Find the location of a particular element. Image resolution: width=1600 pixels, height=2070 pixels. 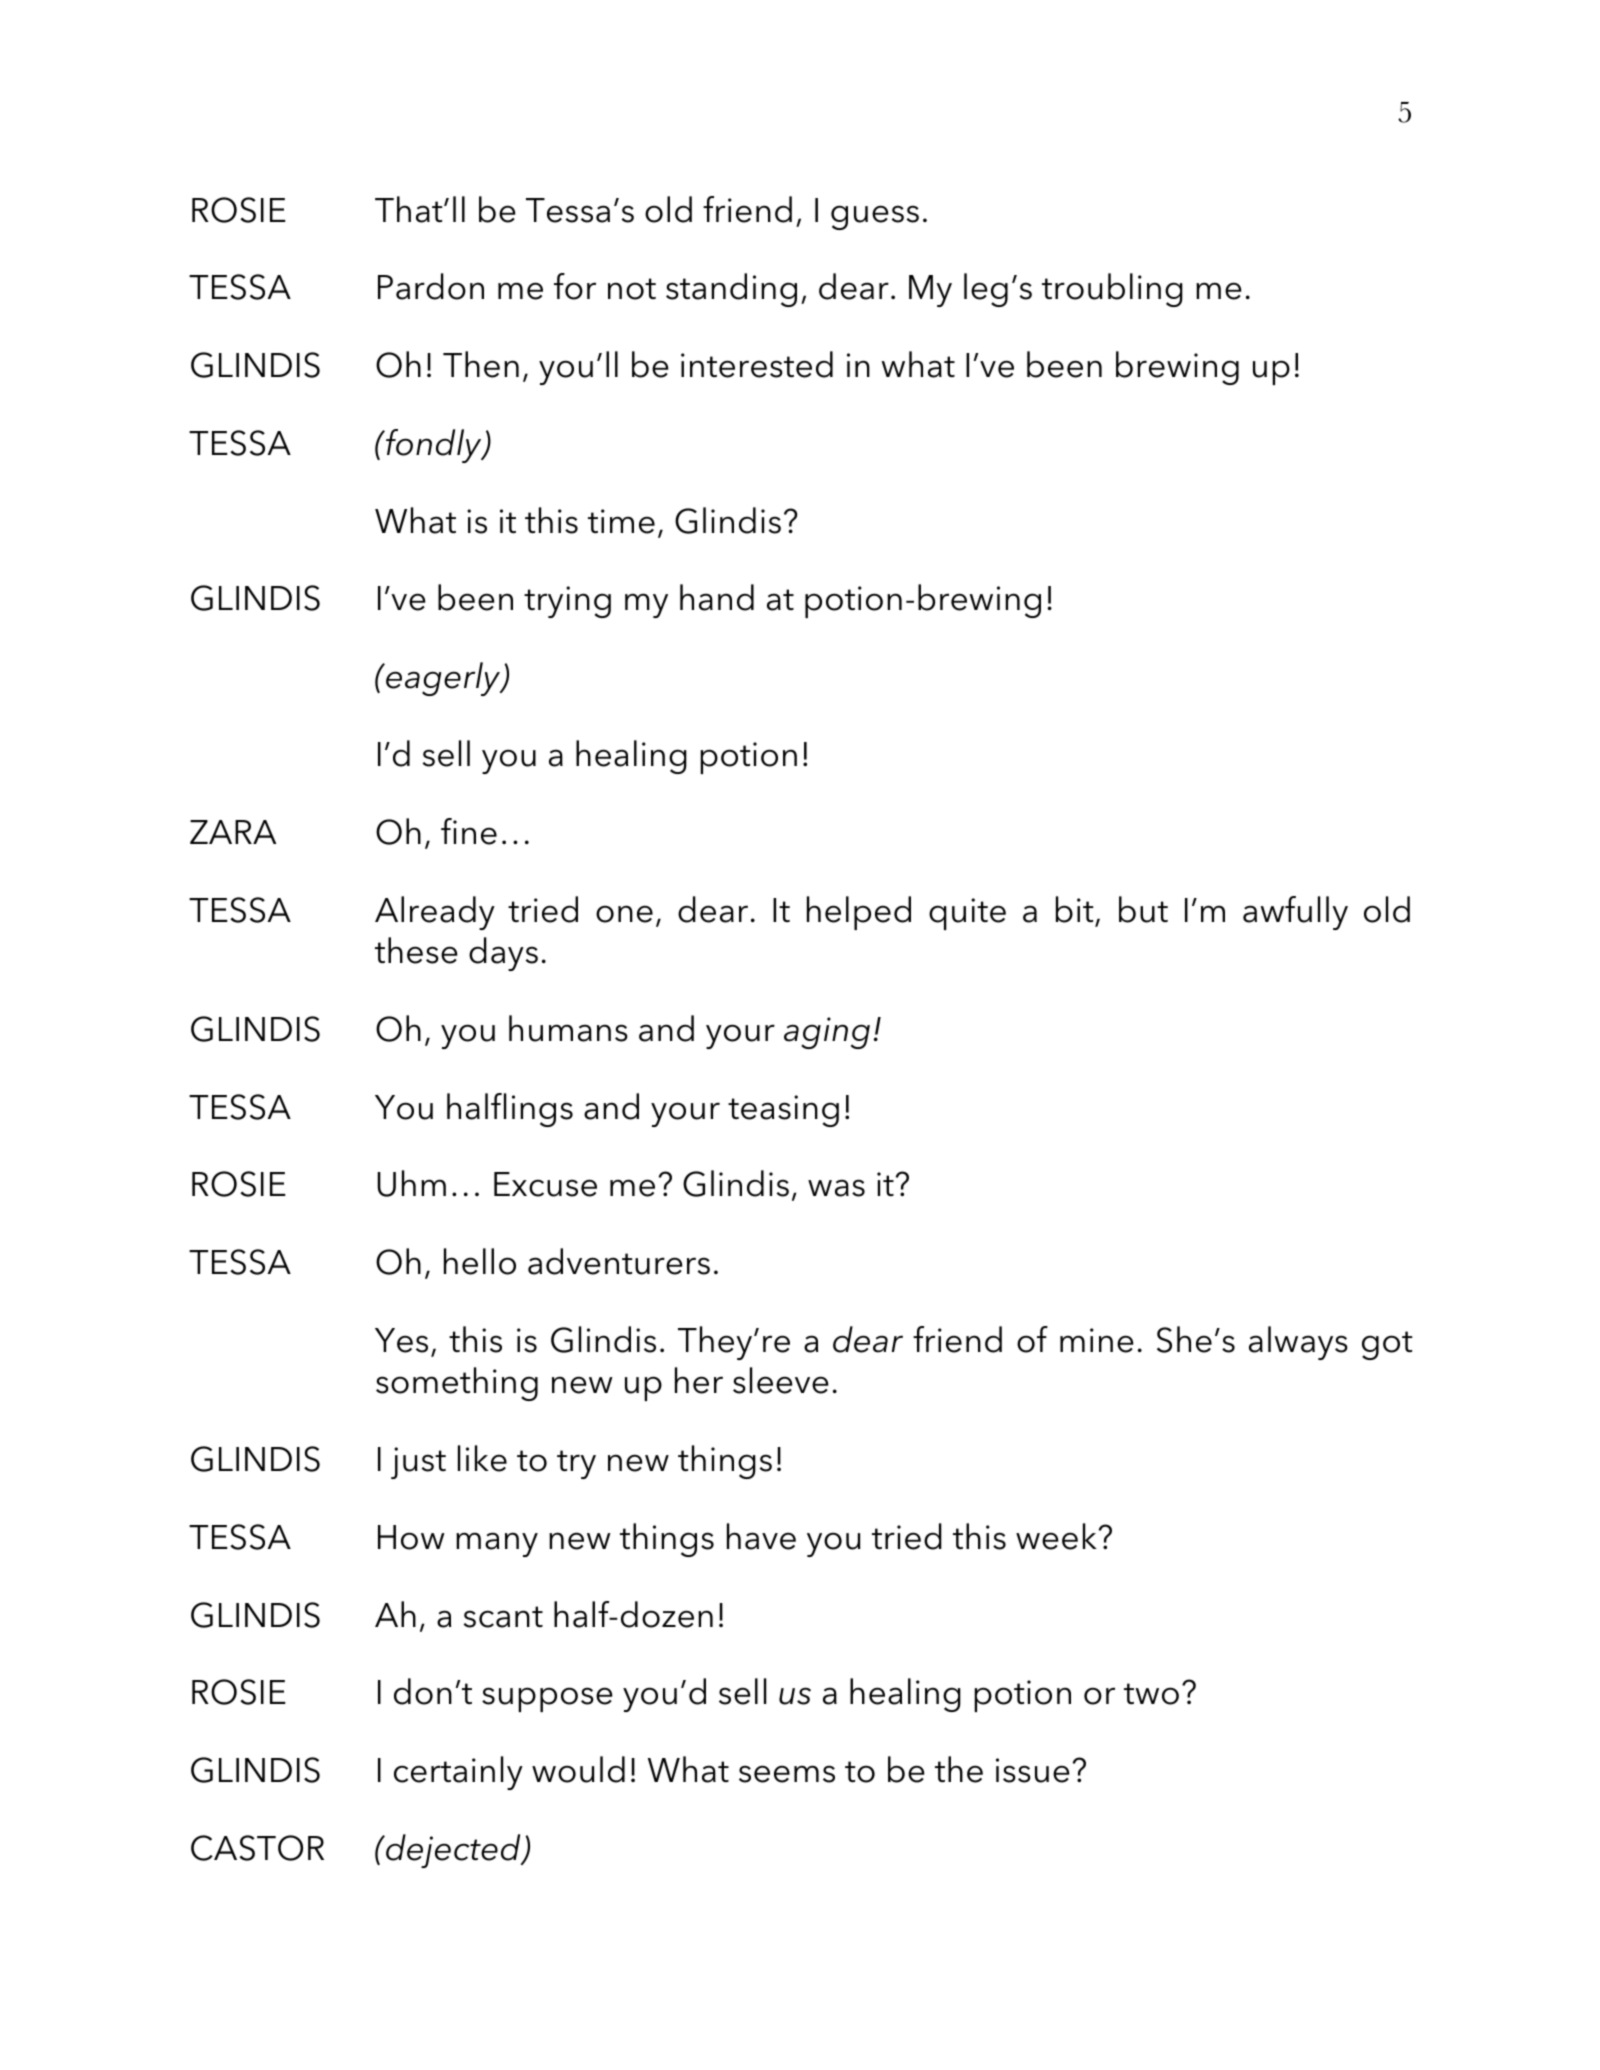

Yes is located at coordinates (401, 1340).
